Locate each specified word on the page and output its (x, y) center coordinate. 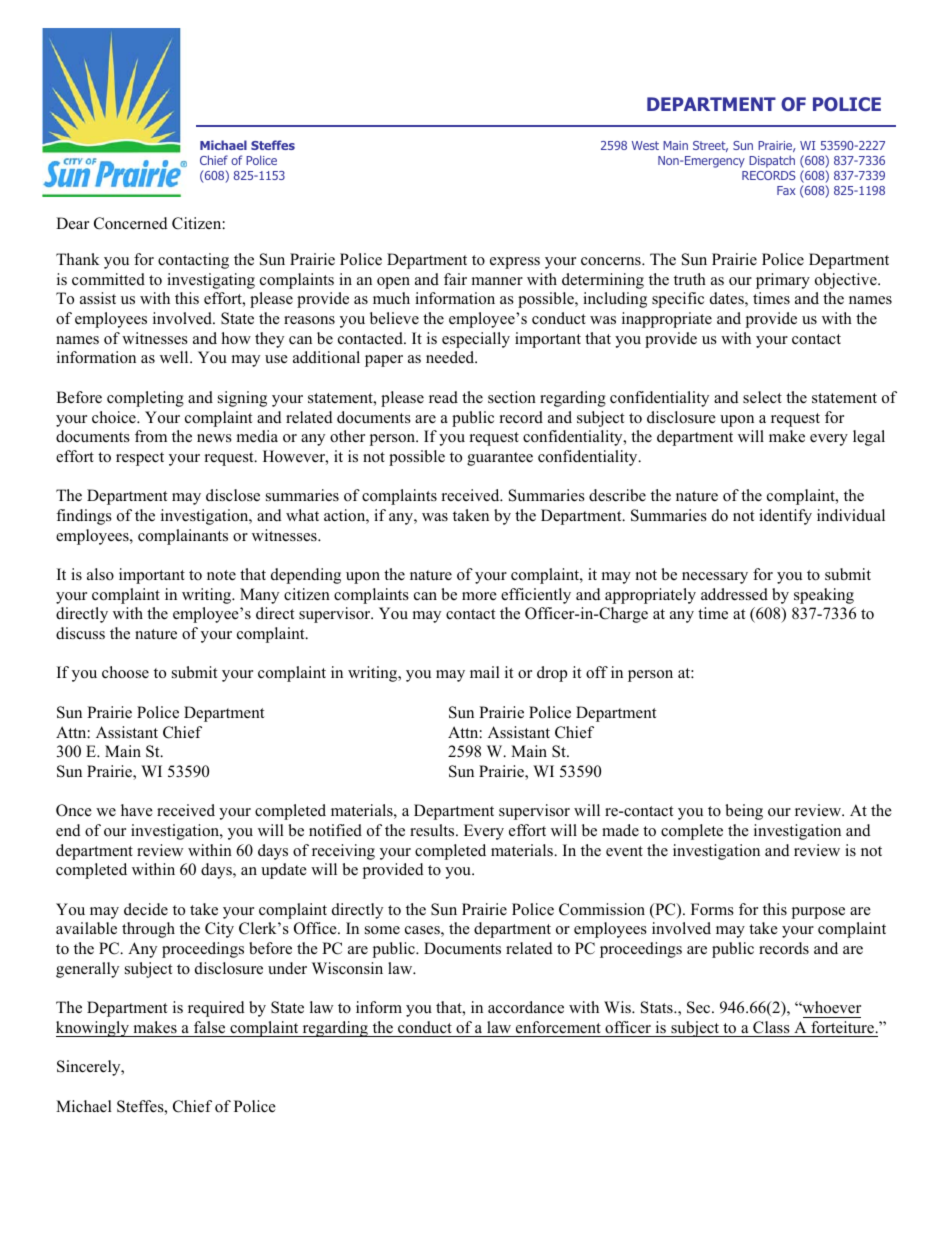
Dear (72, 223)
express (515, 263)
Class (771, 1027)
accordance (526, 1007)
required (216, 1009)
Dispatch (772, 161)
